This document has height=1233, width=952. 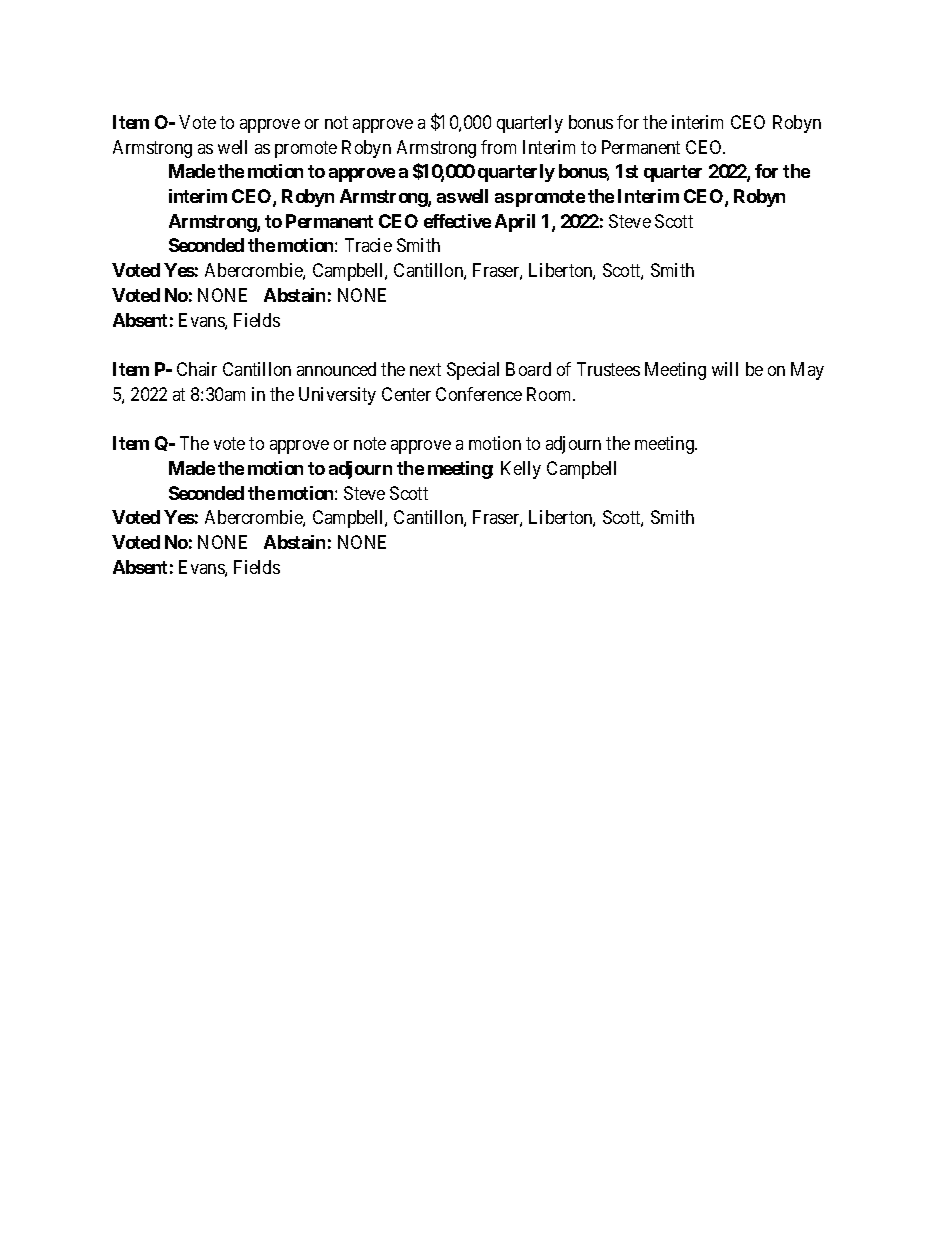 What do you see at coordinates (608, 369) in the document?
I see `Trustees` at bounding box center [608, 369].
